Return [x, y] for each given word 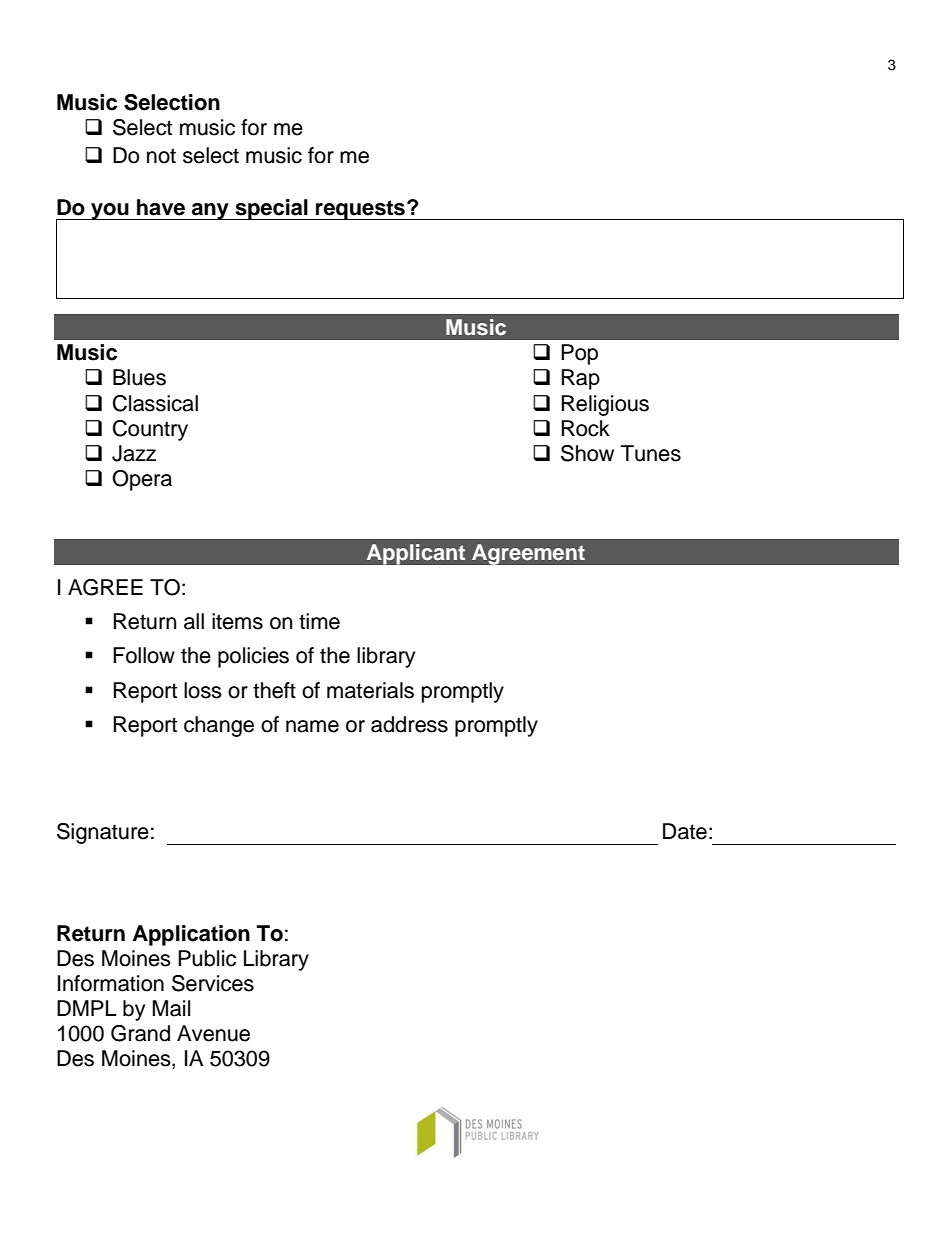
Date [685, 831]
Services [213, 983]
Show [587, 453]
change [219, 726]
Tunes [651, 453]
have [161, 207]
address [409, 724]
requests [360, 210]
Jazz [134, 453]
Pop [579, 354]
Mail [171, 1008]
